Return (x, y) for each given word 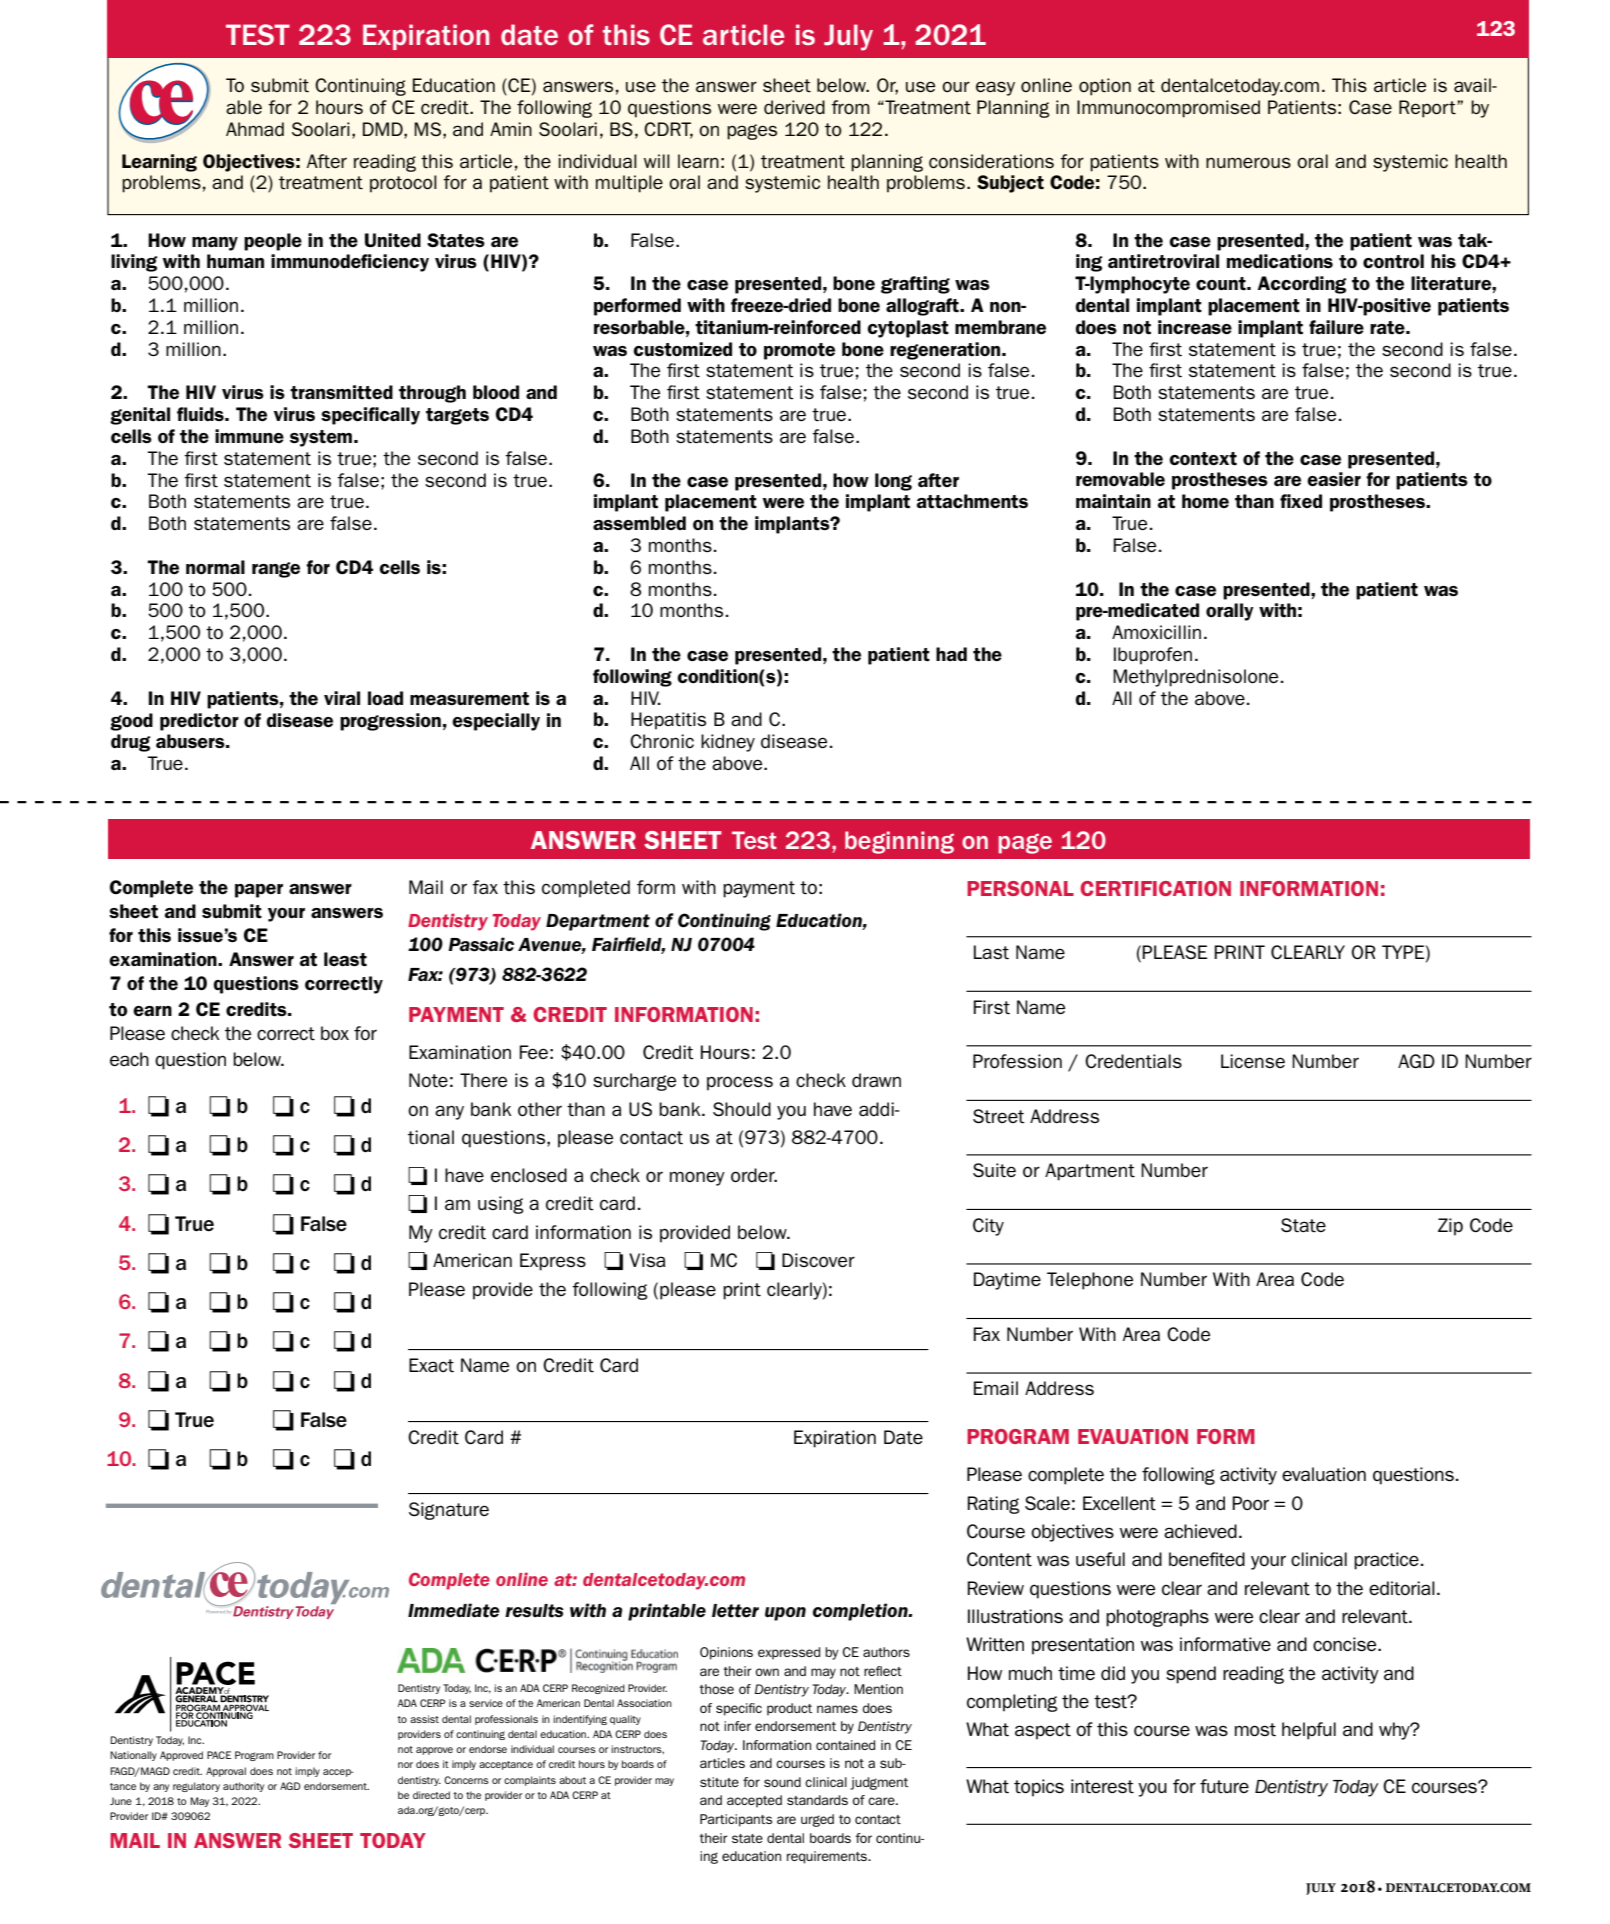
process (740, 1083)
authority (243, 1787)
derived (794, 107)
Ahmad (255, 129)
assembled (639, 523)
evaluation (1324, 1474)
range (276, 570)
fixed (1301, 501)
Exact (431, 1365)
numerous (1248, 162)
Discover (818, 1260)
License (1253, 1061)
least (345, 959)
